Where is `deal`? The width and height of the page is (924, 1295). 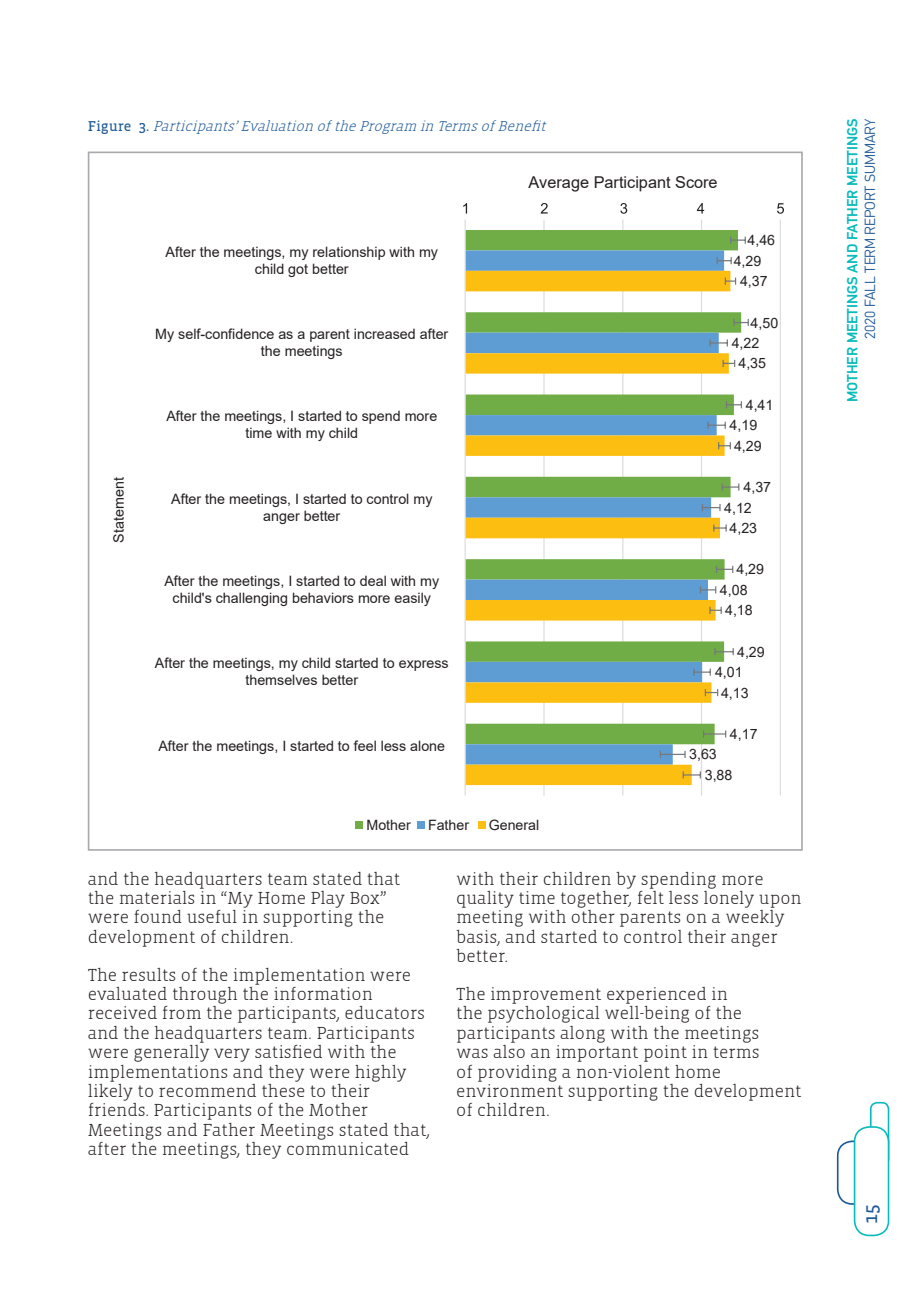
deal is located at coordinates (373, 580).
